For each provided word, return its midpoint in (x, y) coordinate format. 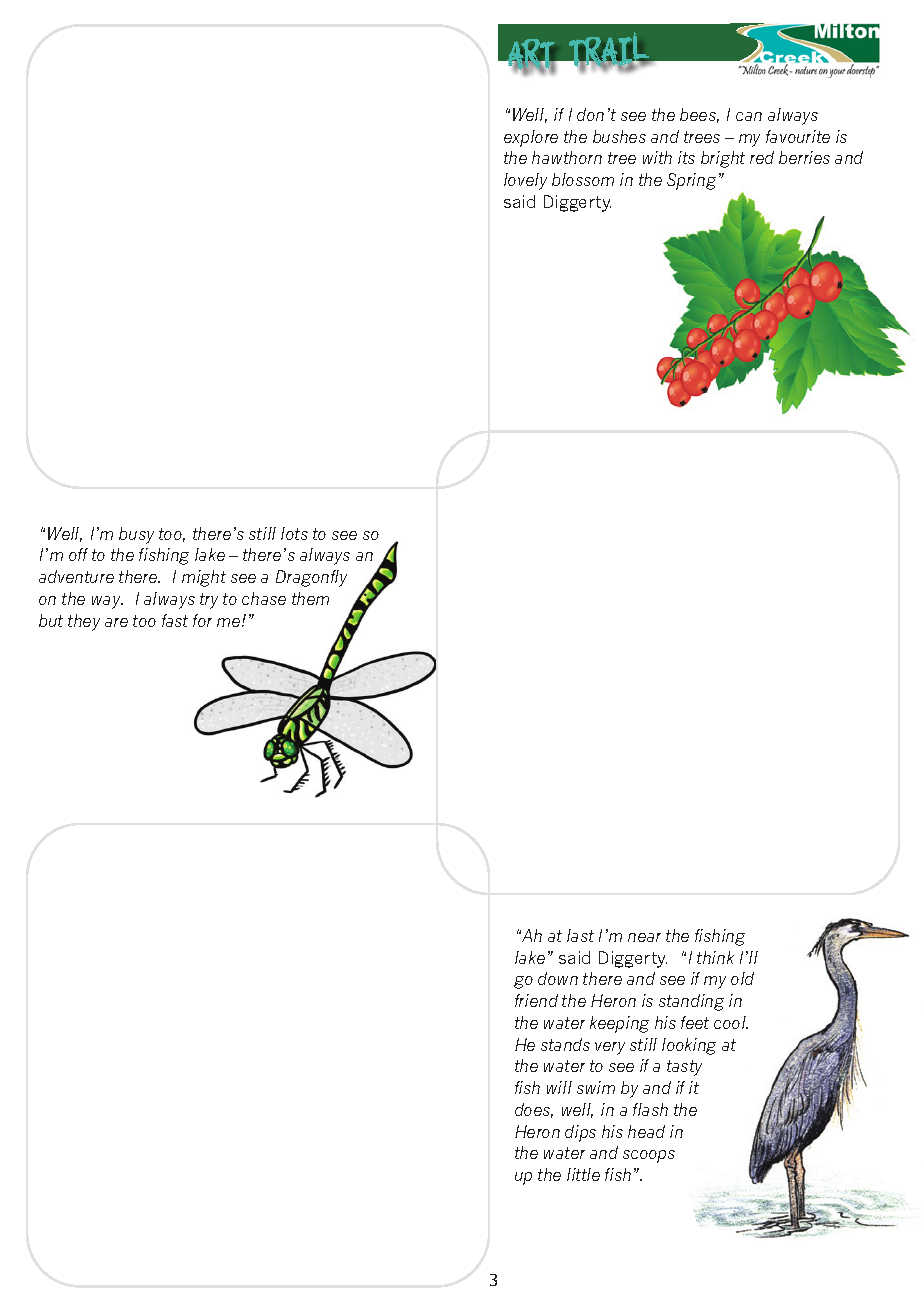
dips (580, 1133)
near (644, 937)
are (116, 622)
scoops (649, 1156)
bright (723, 159)
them (310, 598)
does (534, 1110)
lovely (525, 181)
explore (531, 138)
